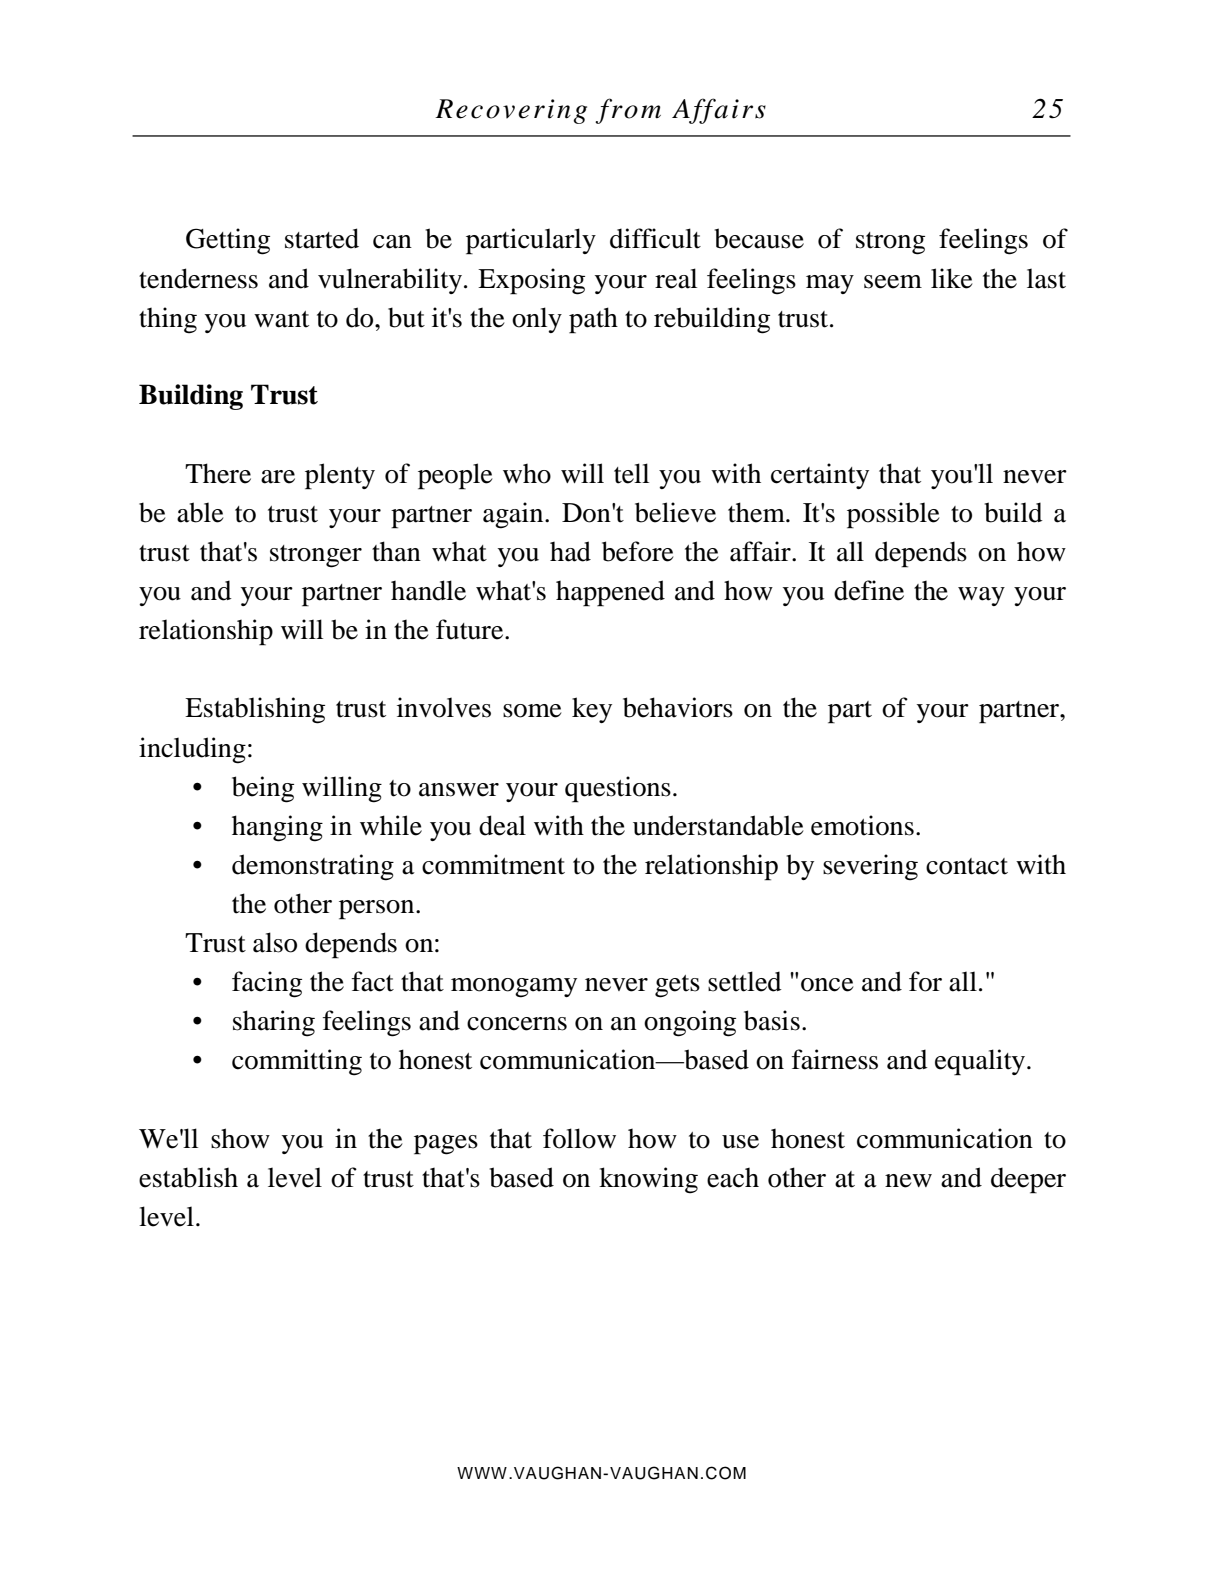  I want to click on from, so click(628, 111).
